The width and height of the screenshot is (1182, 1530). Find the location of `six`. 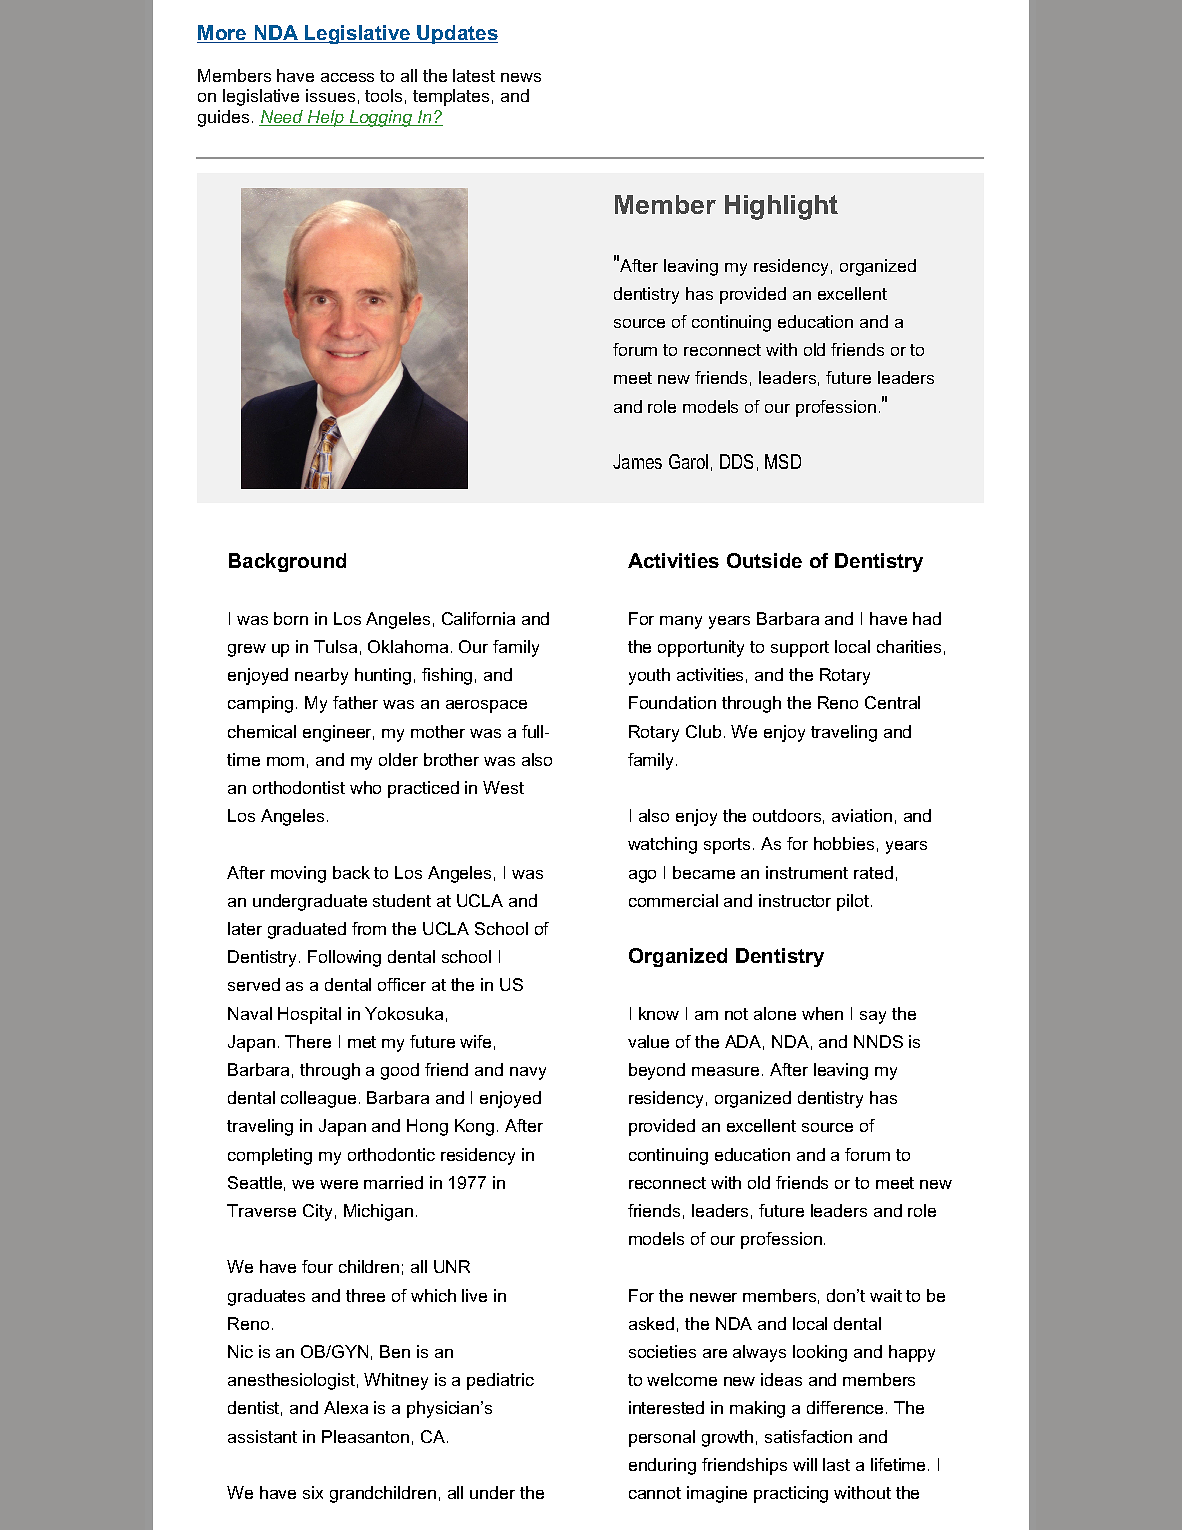

six is located at coordinates (313, 1492).
